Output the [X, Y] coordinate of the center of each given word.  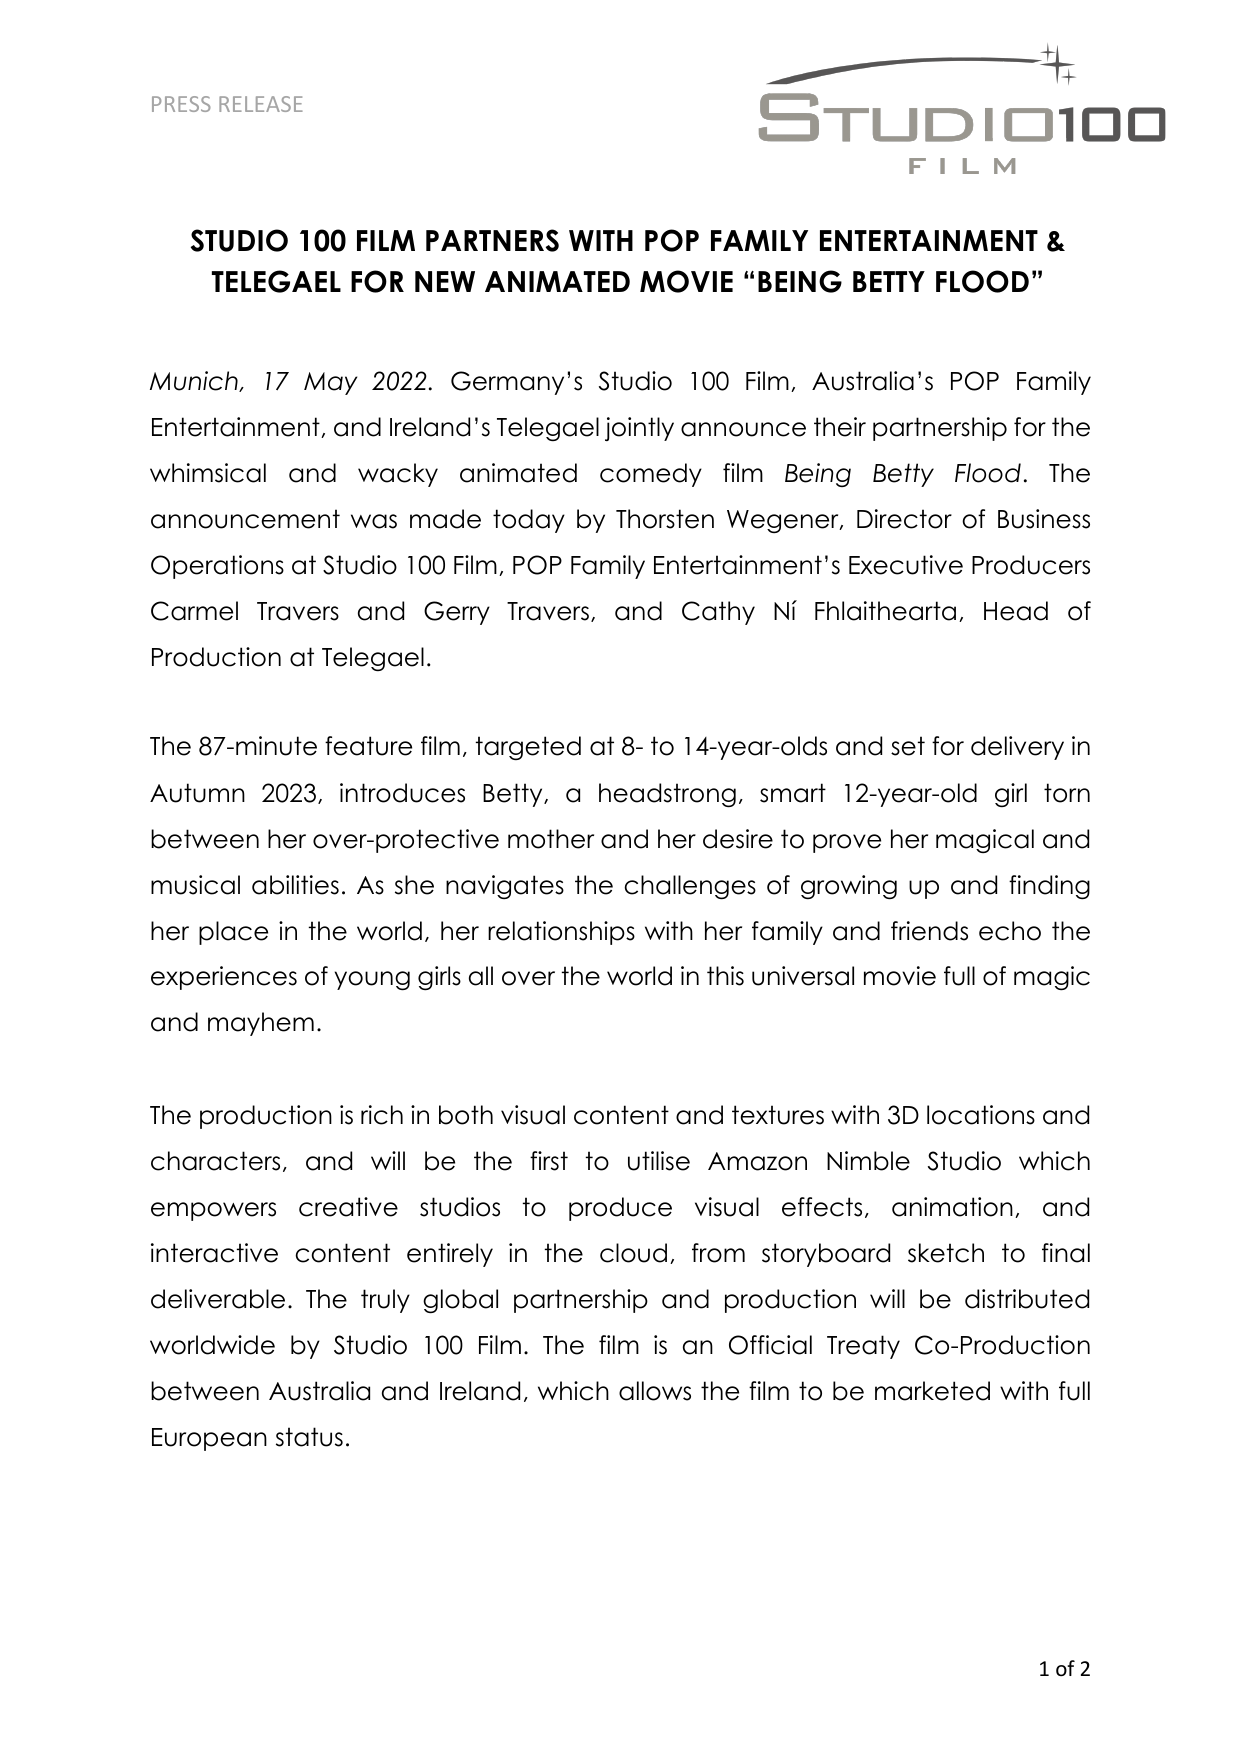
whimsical [208, 473]
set [908, 746]
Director [904, 519]
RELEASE [261, 104]
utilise [659, 1161]
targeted [528, 748]
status [309, 1437]
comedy [651, 475]
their [840, 427]
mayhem [261, 1024]
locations [981, 1115]
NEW [445, 281]
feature [368, 746]
